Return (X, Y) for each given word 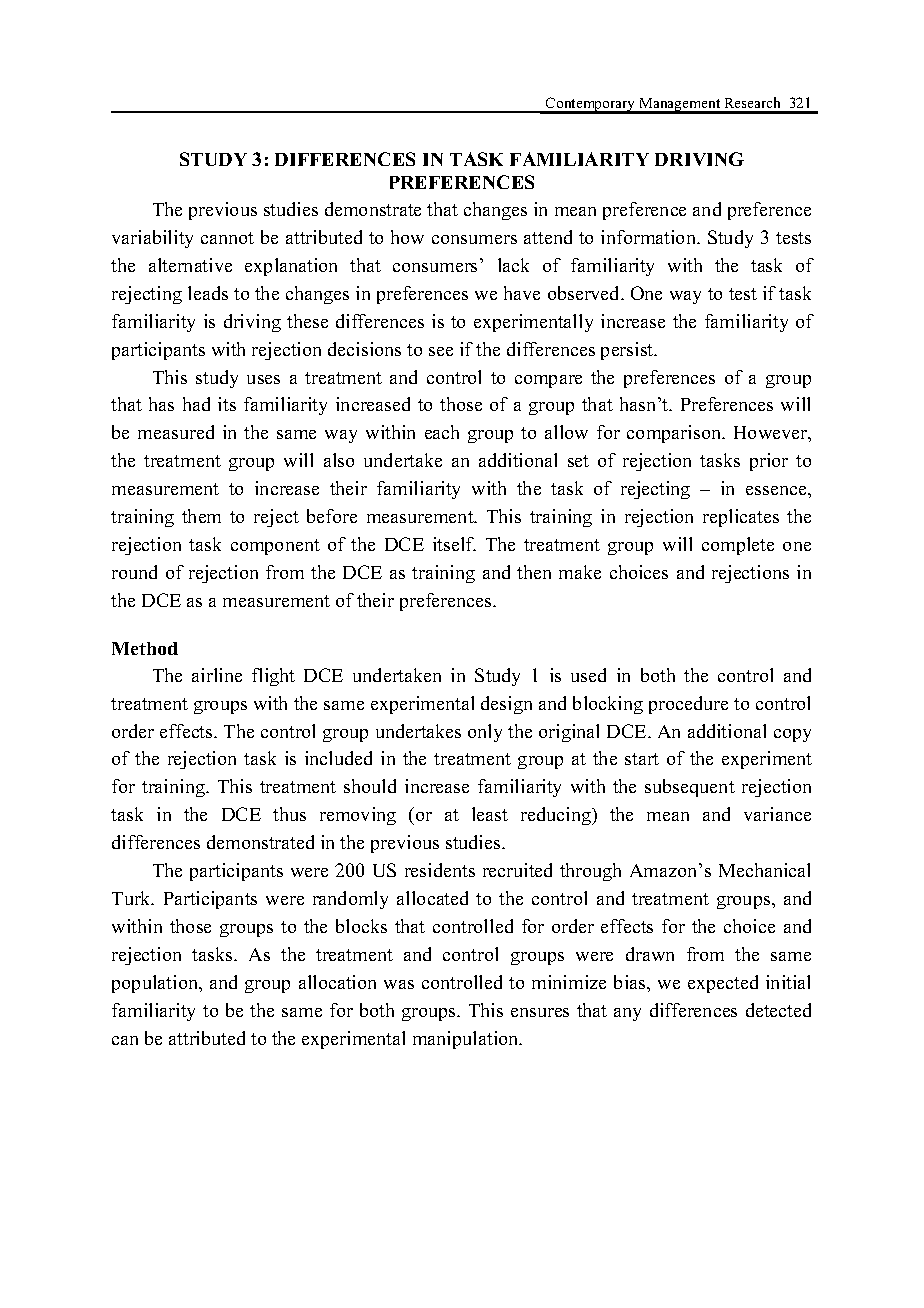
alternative (190, 265)
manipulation (467, 1040)
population (156, 984)
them (201, 516)
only (485, 733)
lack (513, 265)
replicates (741, 518)
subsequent (690, 788)
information (650, 237)
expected (723, 984)
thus (289, 814)
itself (454, 544)
